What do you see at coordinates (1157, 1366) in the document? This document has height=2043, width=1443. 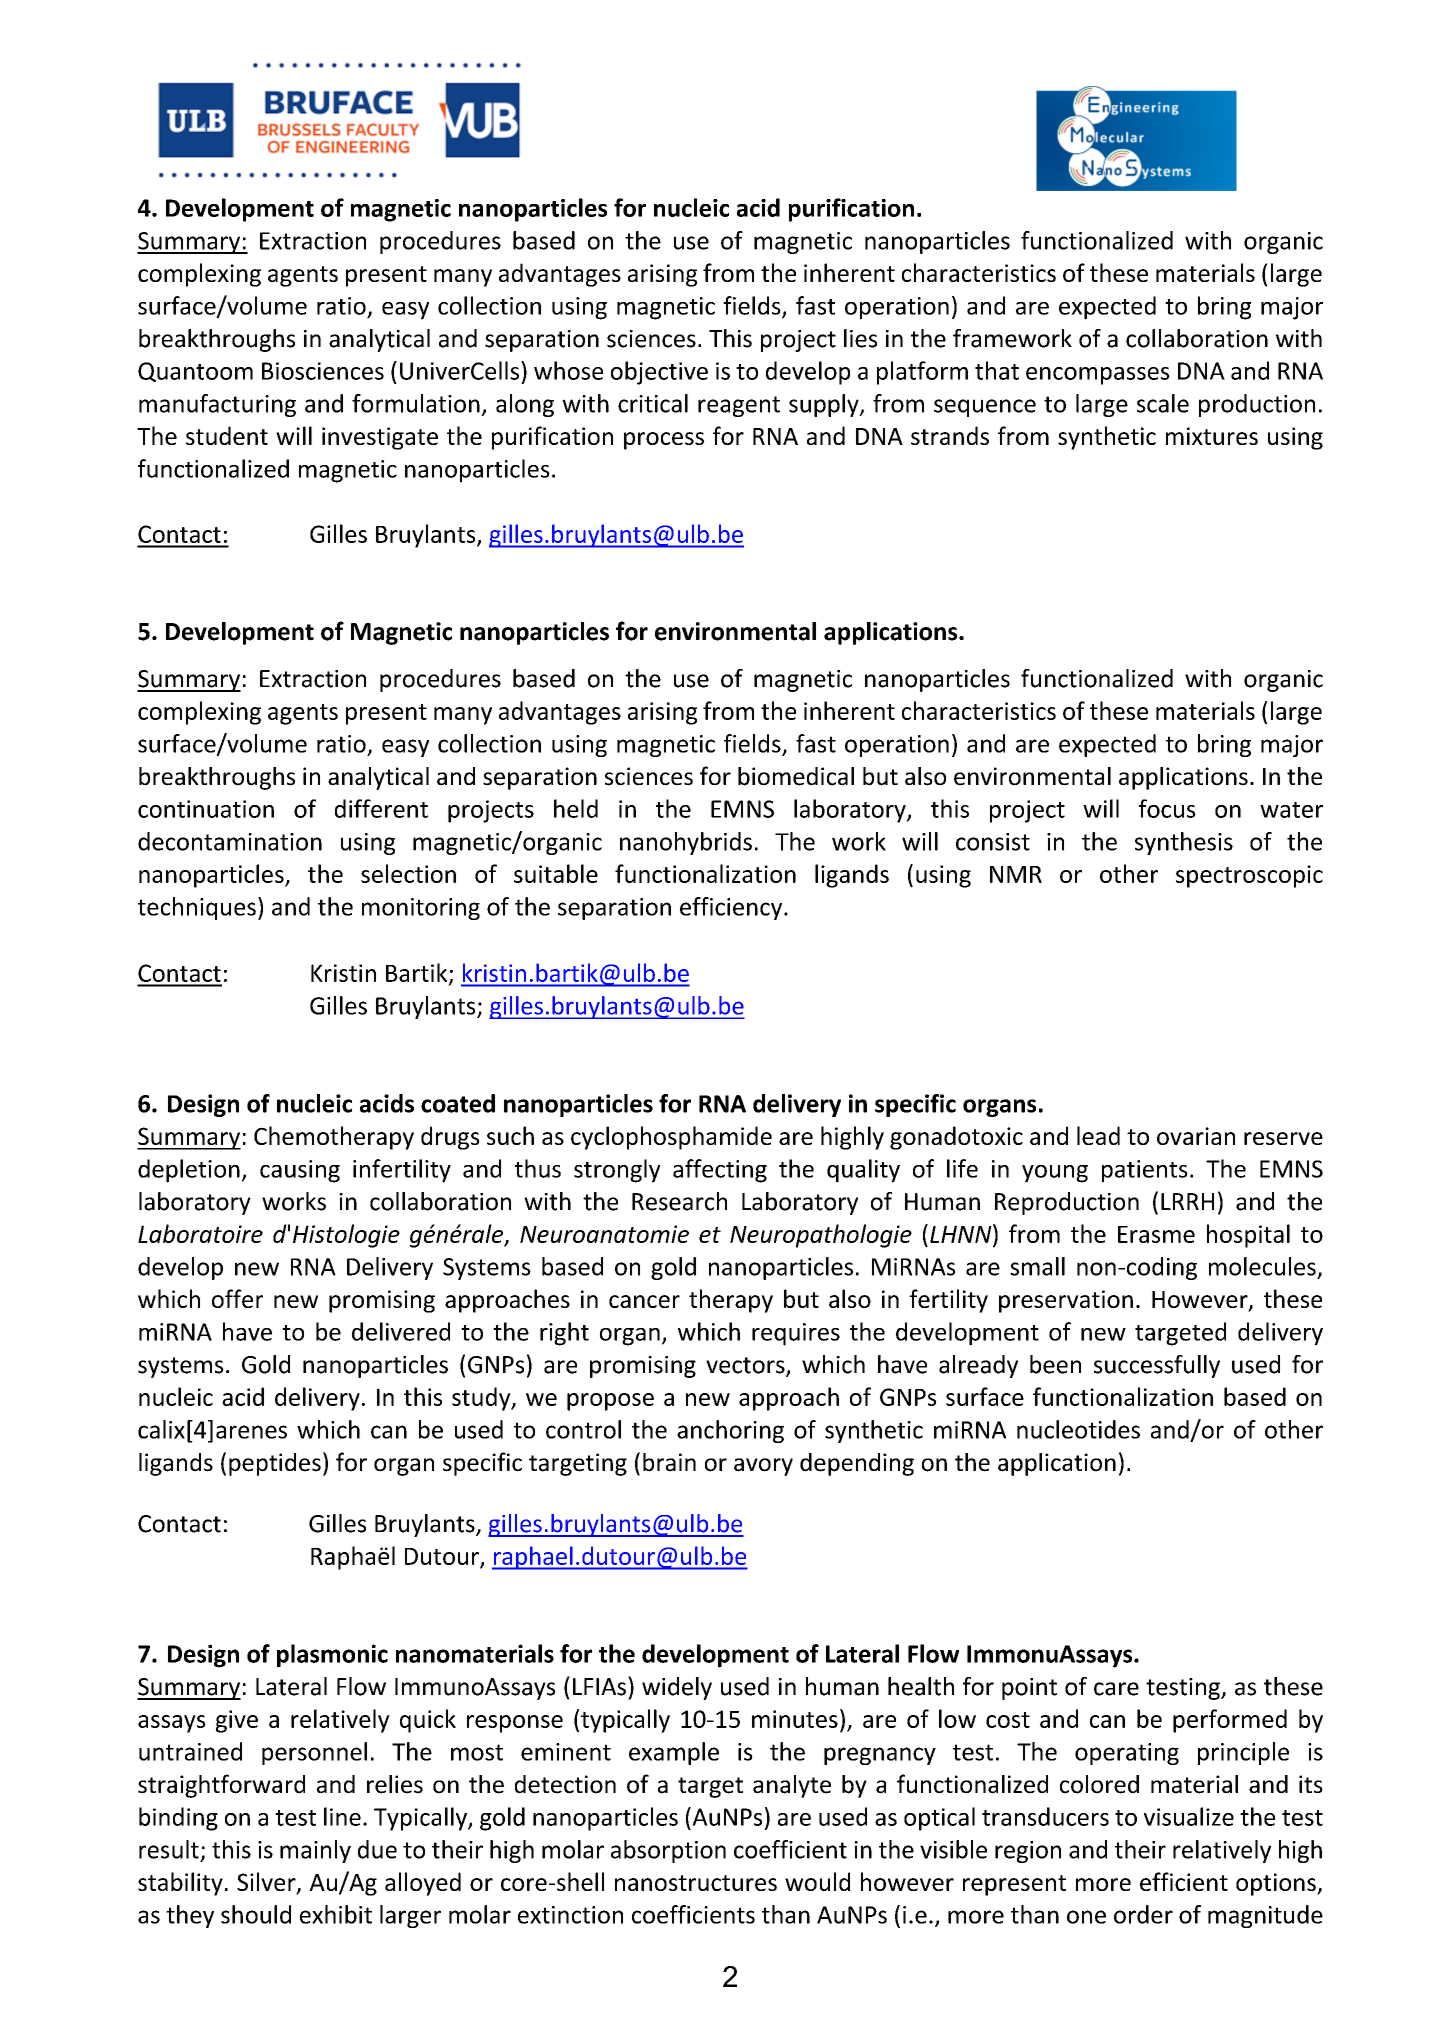 I see `successfully` at bounding box center [1157, 1366].
